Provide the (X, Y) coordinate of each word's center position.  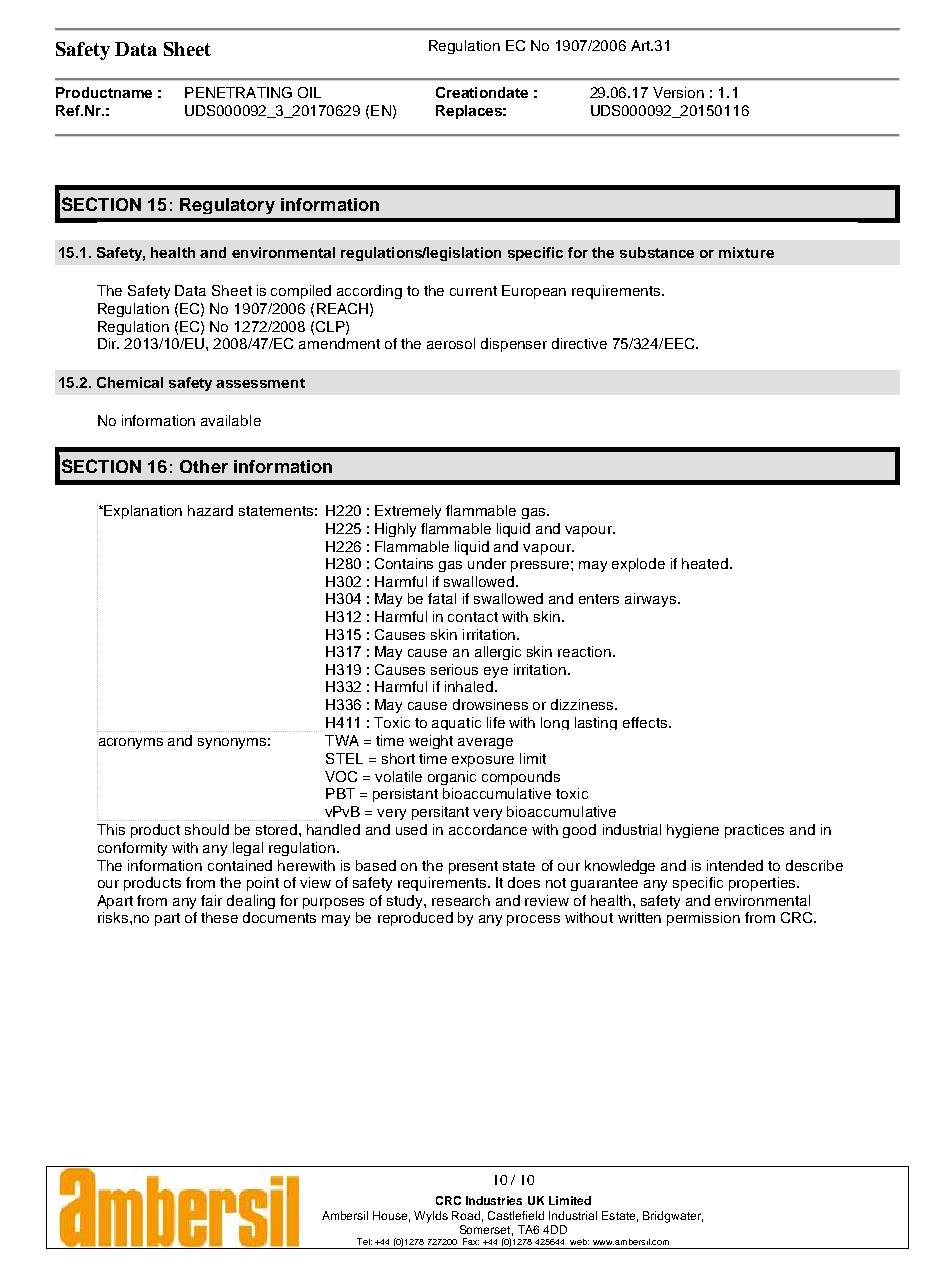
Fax (471, 1241)
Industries (494, 1200)
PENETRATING (238, 92)
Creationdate (482, 92)
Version (678, 92)
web (579, 1242)
